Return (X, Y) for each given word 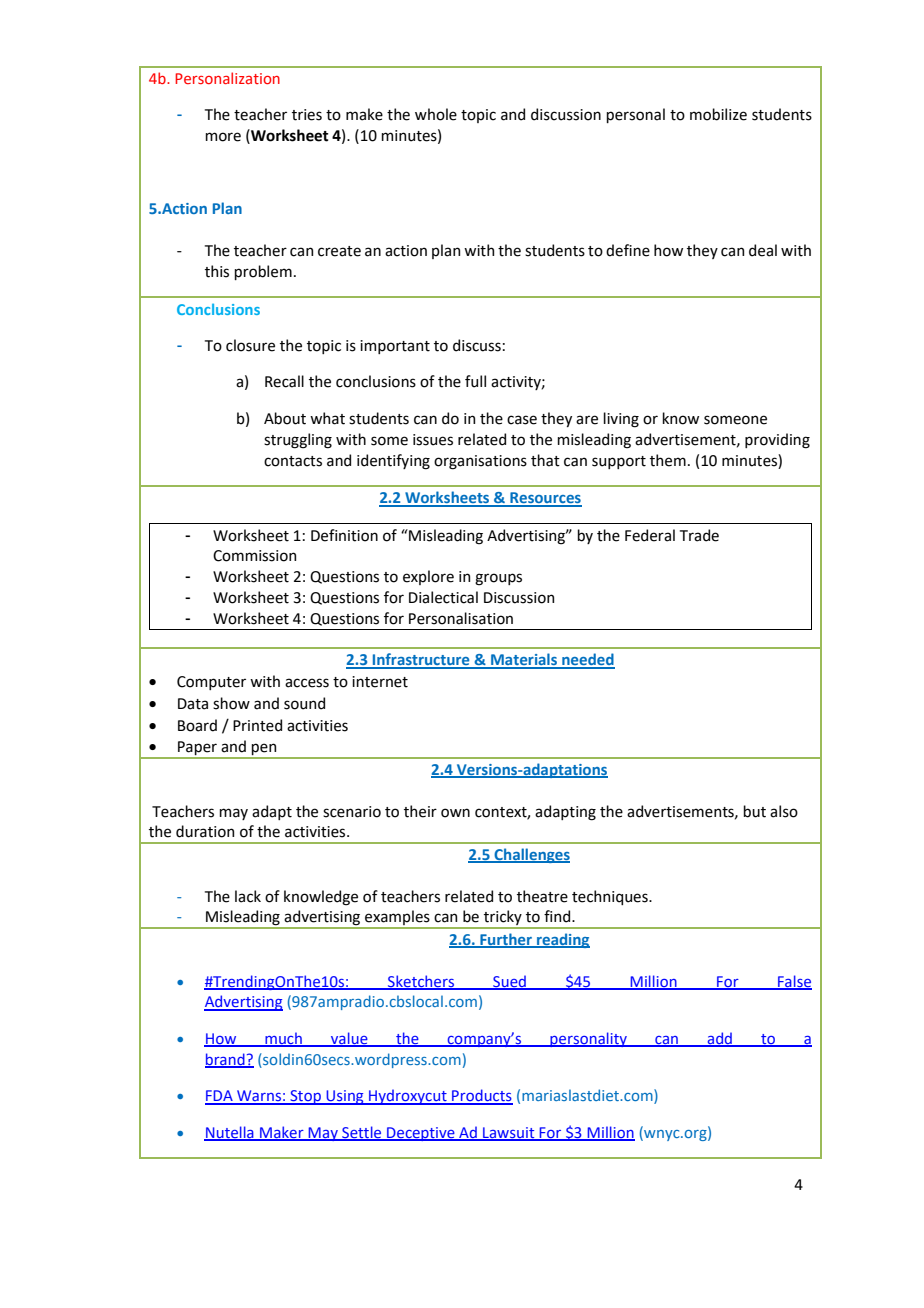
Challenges (531, 855)
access (307, 683)
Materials (524, 660)
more (223, 137)
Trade (699, 535)
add (719, 1039)
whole (436, 114)
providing (777, 441)
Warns (259, 1097)
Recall (284, 381)
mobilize (718, 114)
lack (248, 896)
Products (481, 1096)
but (754, 811)
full (475, 381)
